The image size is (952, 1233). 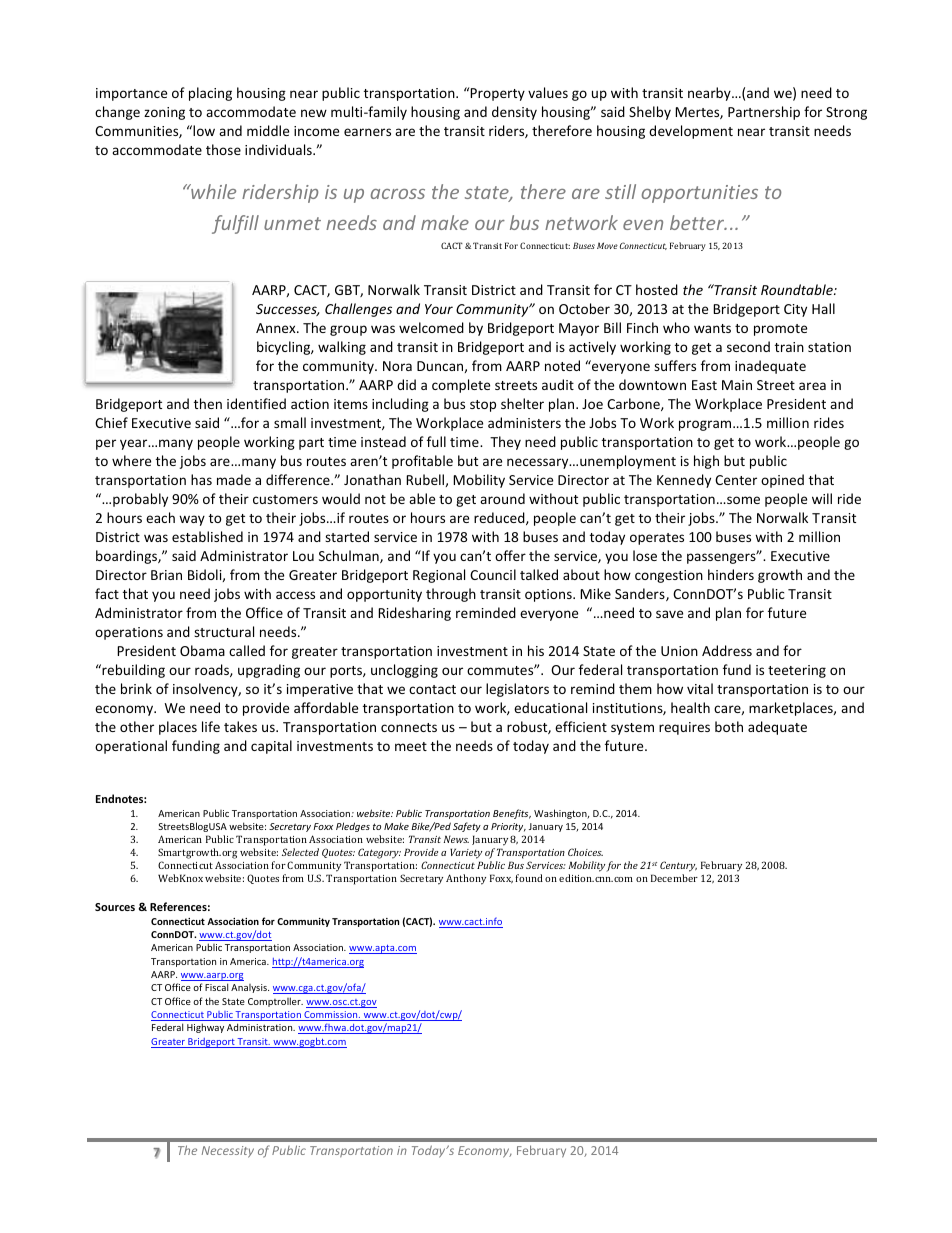 What do you see at coordinates (228, 1152) in the image?
I see `Necessity` at bounding box center [228, 1152].
